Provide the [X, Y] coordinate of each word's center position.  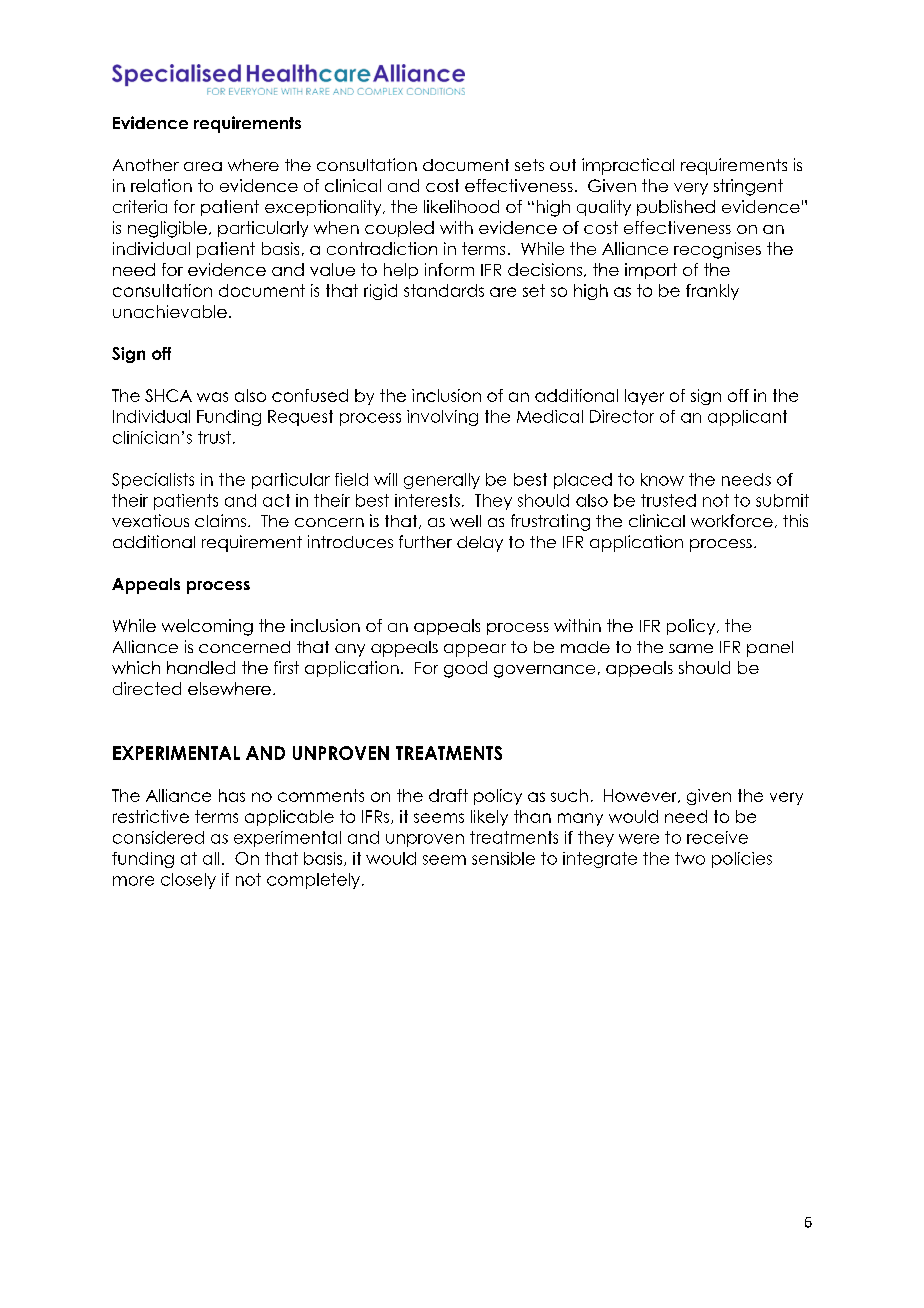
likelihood [461, 206]
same [691, 648]
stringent [748, 187]
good [465, 669]
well [465, 521]
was [212, 397]
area [203, 166]
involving [442, 418]
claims [220, 520]
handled [201, 667]
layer [644, 397]
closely [188, 881]
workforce [732, 520]
